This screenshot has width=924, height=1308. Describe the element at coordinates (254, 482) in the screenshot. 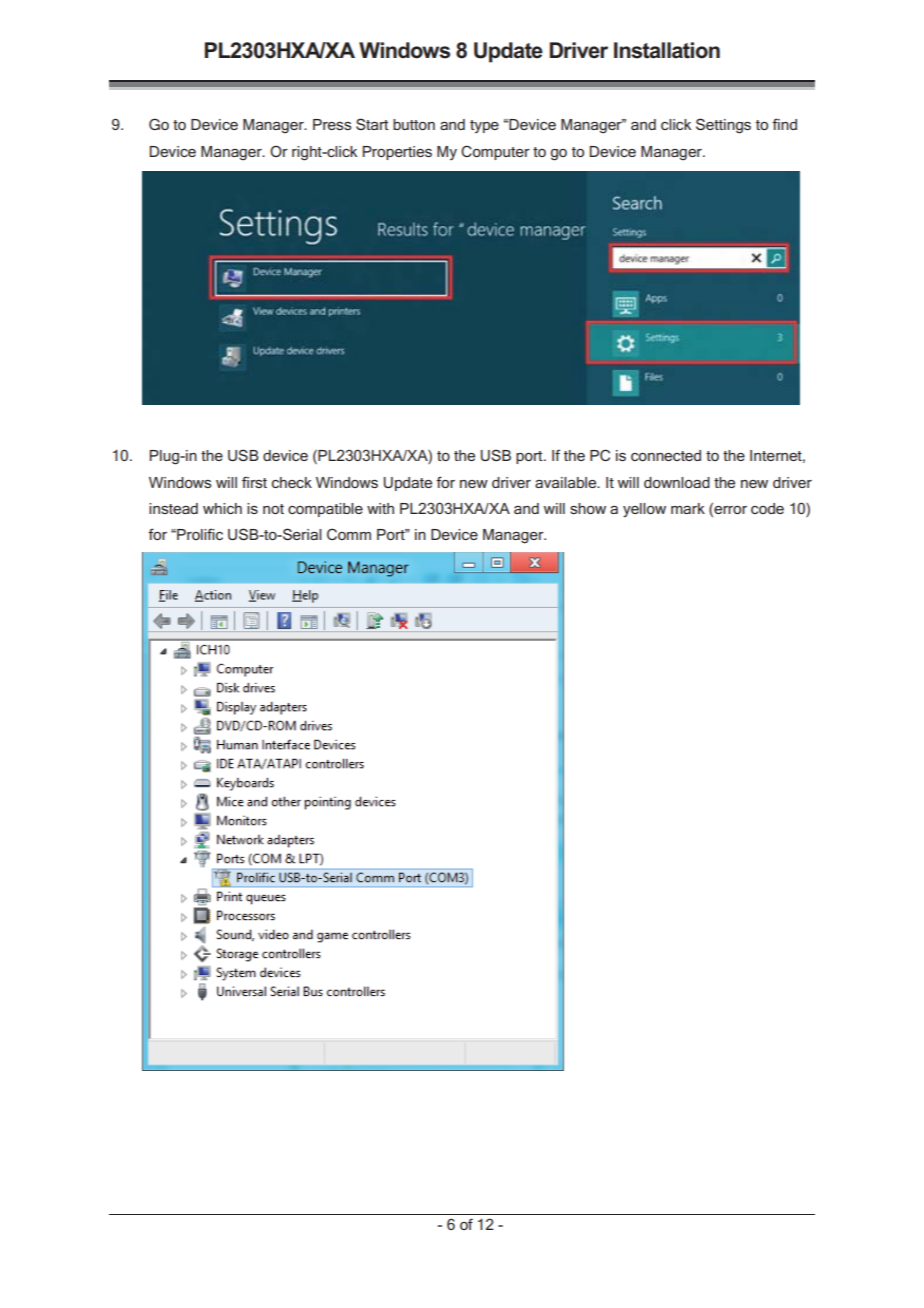

I see `first` at that location.
